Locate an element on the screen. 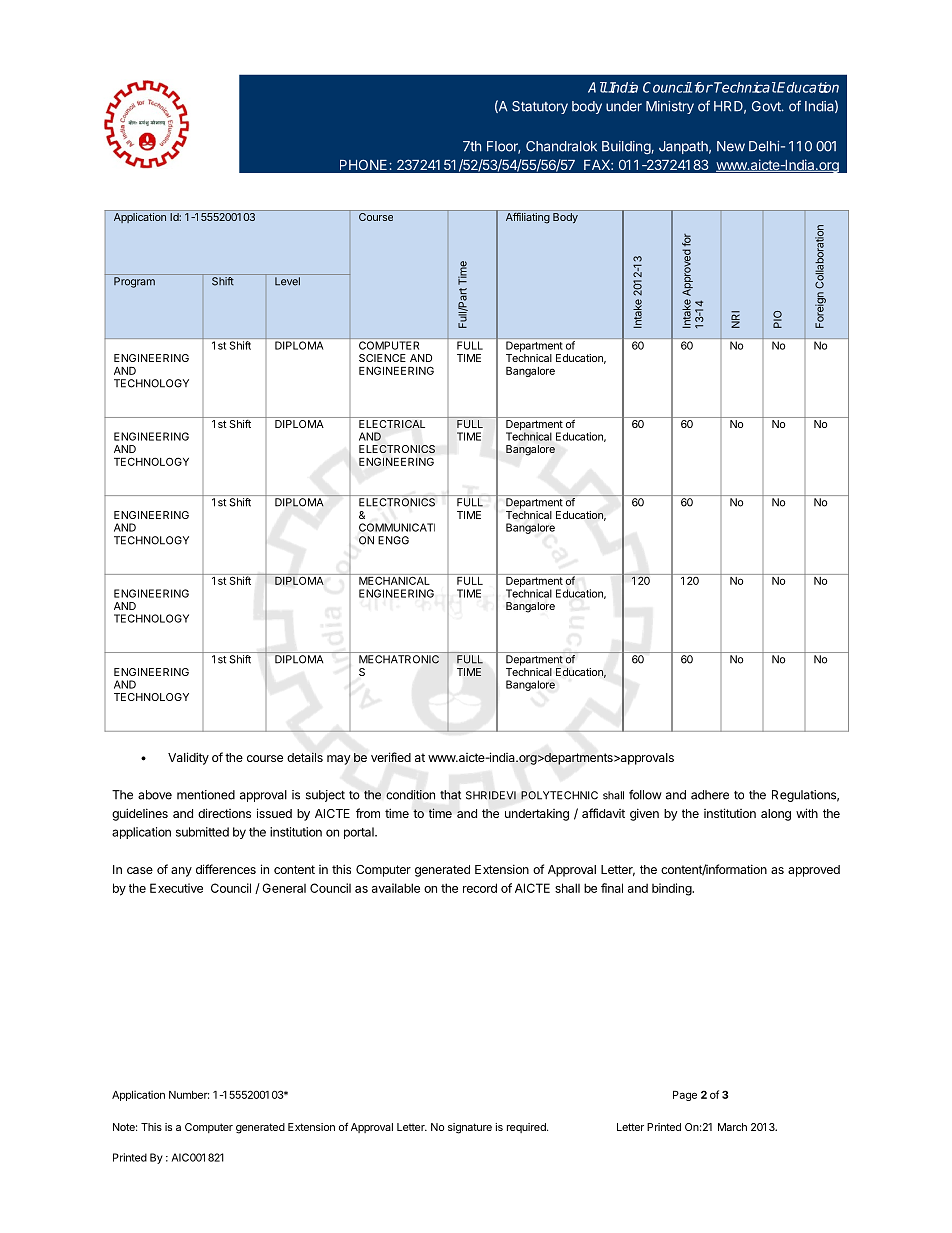 Image resolution: width=952 pixels, height=1233 pixels. adhere is located at coordinates (710, 795).
